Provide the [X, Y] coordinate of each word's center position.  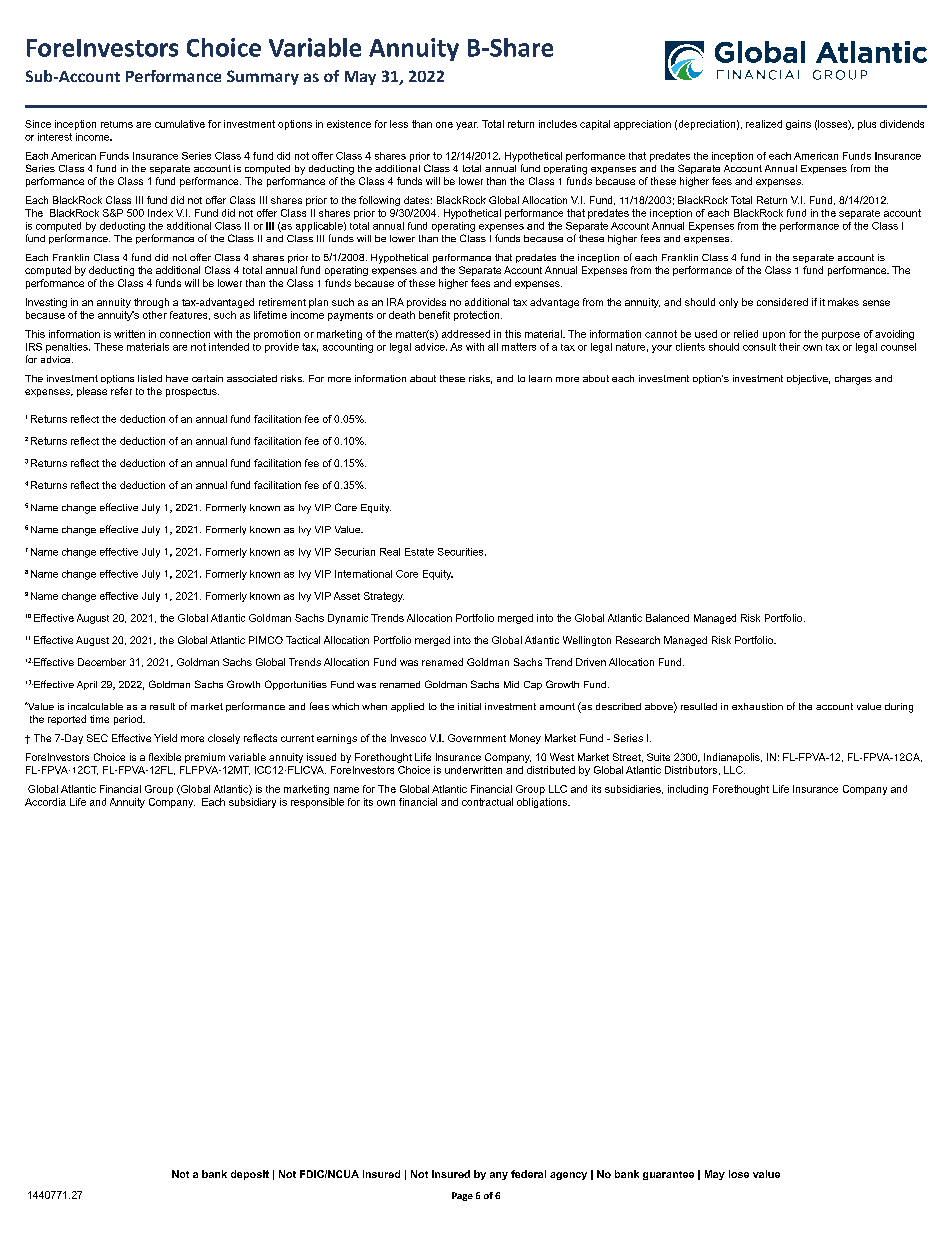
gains [798, 125]
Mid [511, 684]
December [102, 662]
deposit [250, 1175]
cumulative [180, 124]
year [467, 126]
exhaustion [757, 706]
